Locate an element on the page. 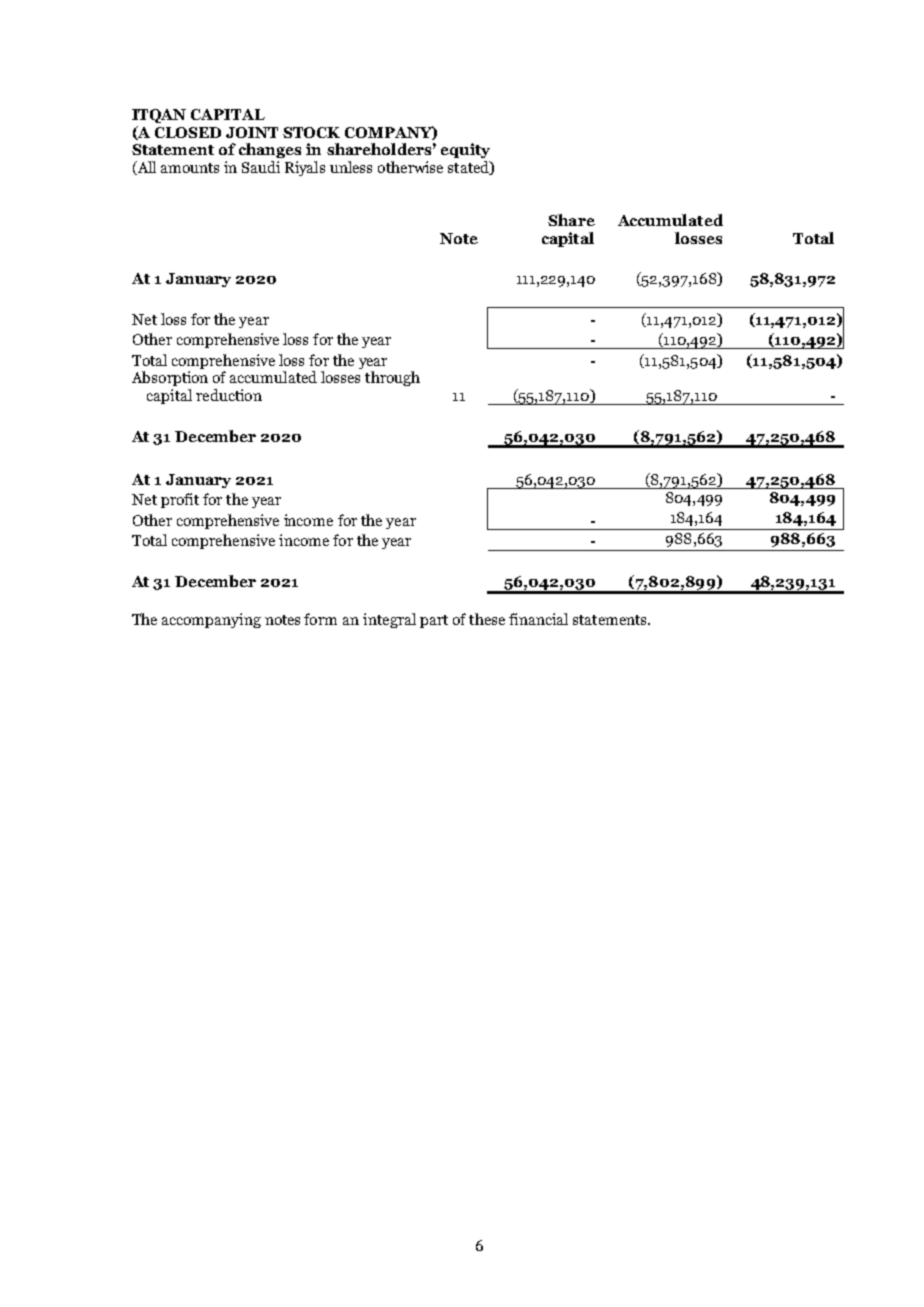 The height and width of the page is (1307, 924). CLOSED is located at coordinates (188, 132).
